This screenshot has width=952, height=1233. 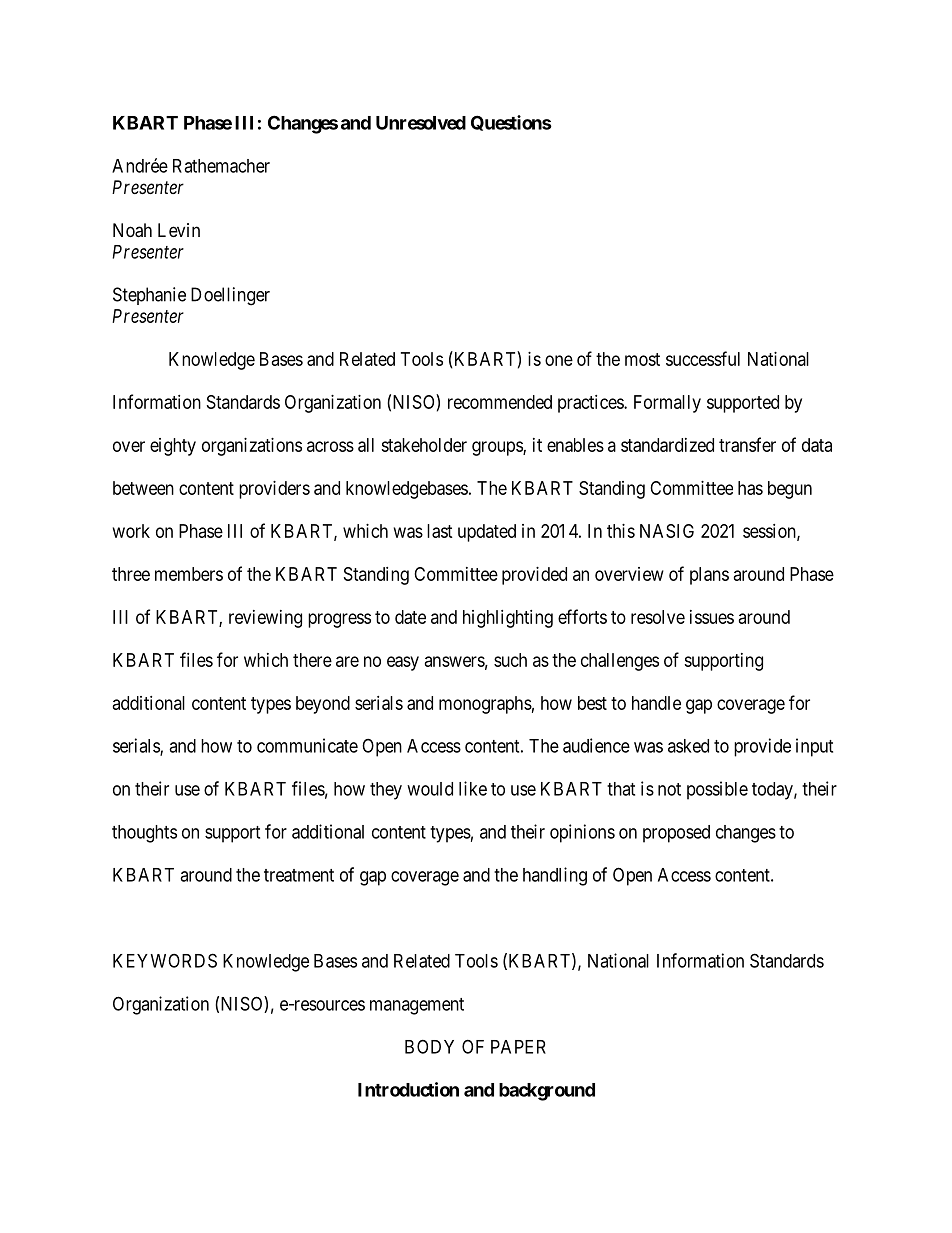 What do you see at coordinates (712, 617) in the screenshot?
I see `issues` at bounding box center [712, 617].
